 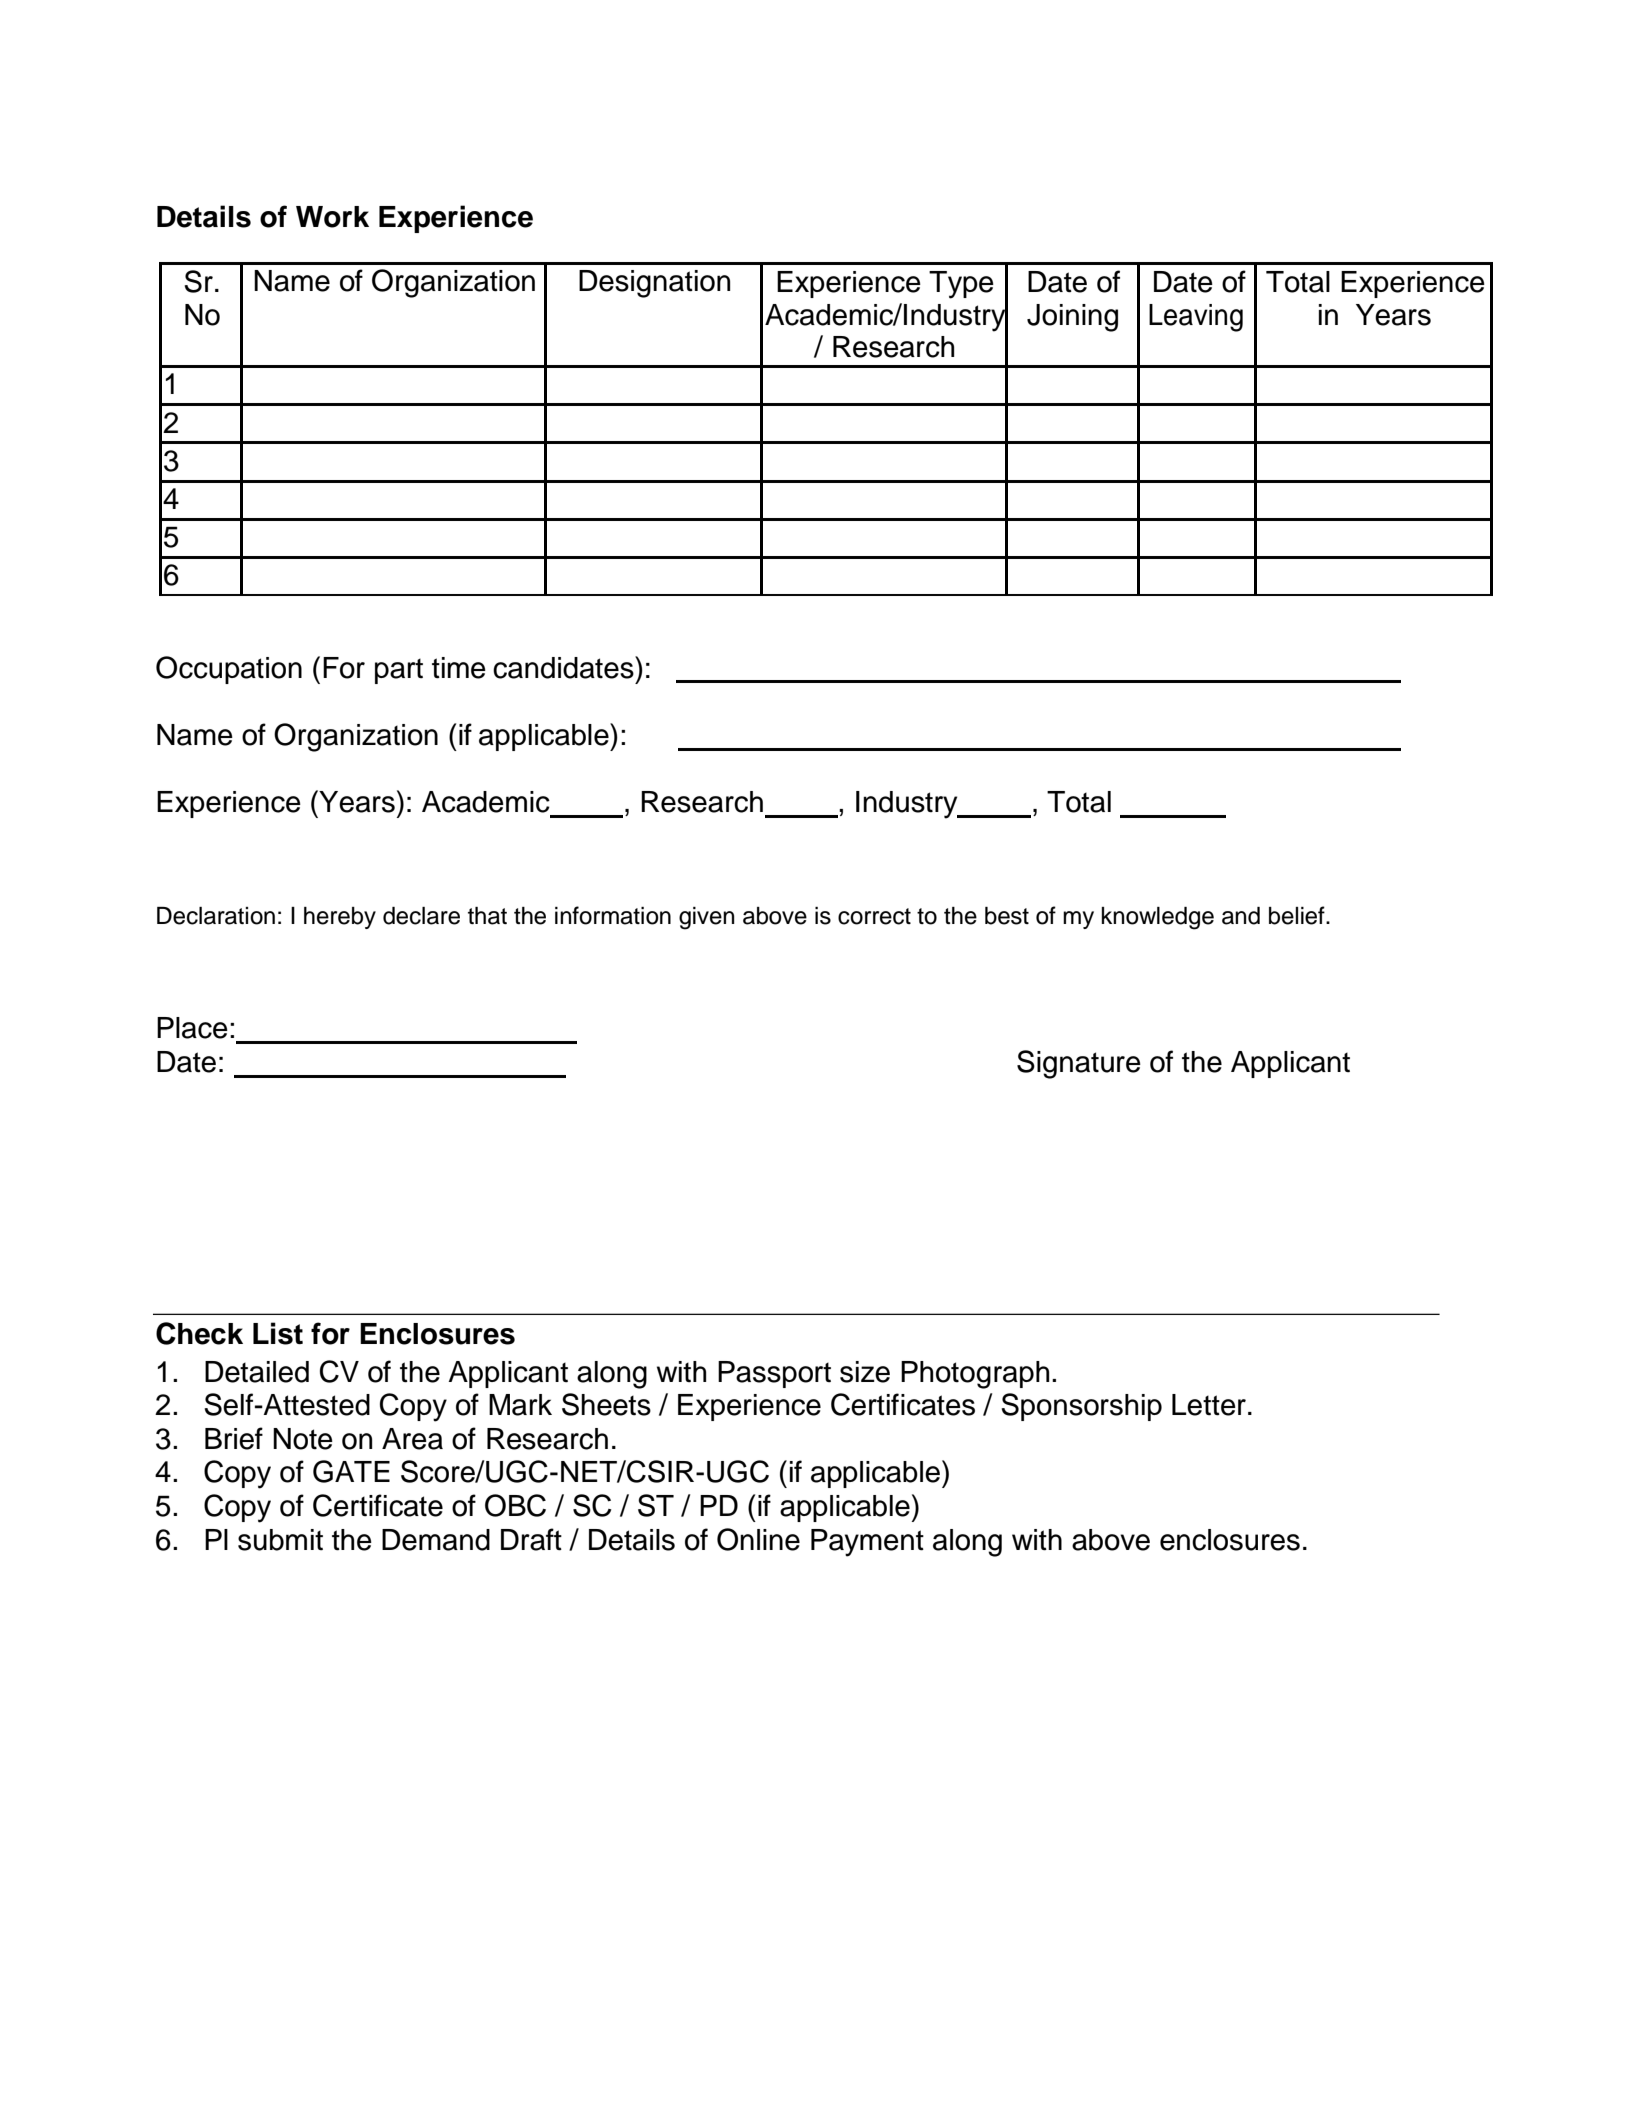 What do you see at coordinates (758, 1539) in the screenshot?
I see `Online` at bounding box center [758, 1539].
